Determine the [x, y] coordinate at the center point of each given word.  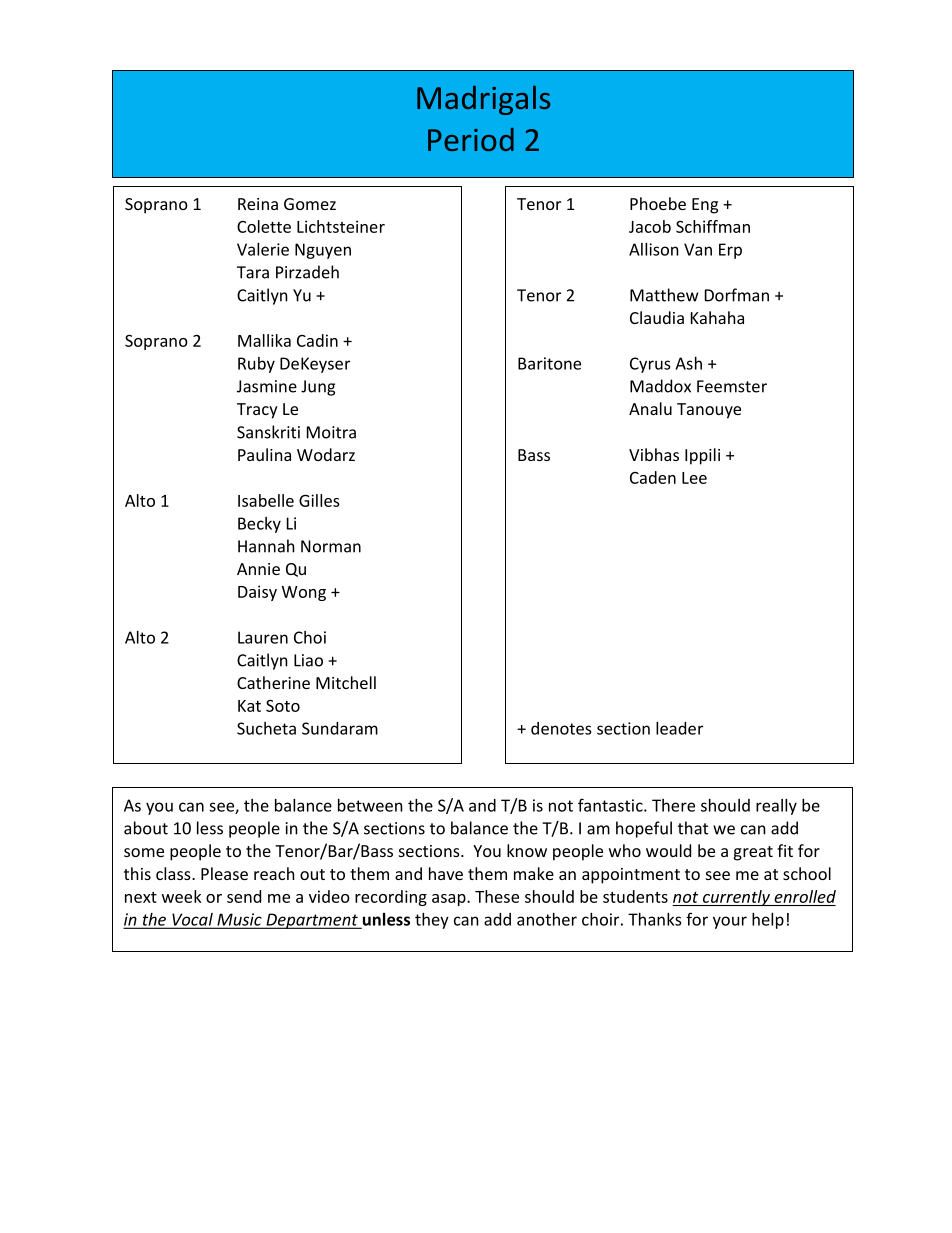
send [244, 896]
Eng [705, 206]
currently [736, 898]
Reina [258, 204]
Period [471, 139]
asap [450, 900]
